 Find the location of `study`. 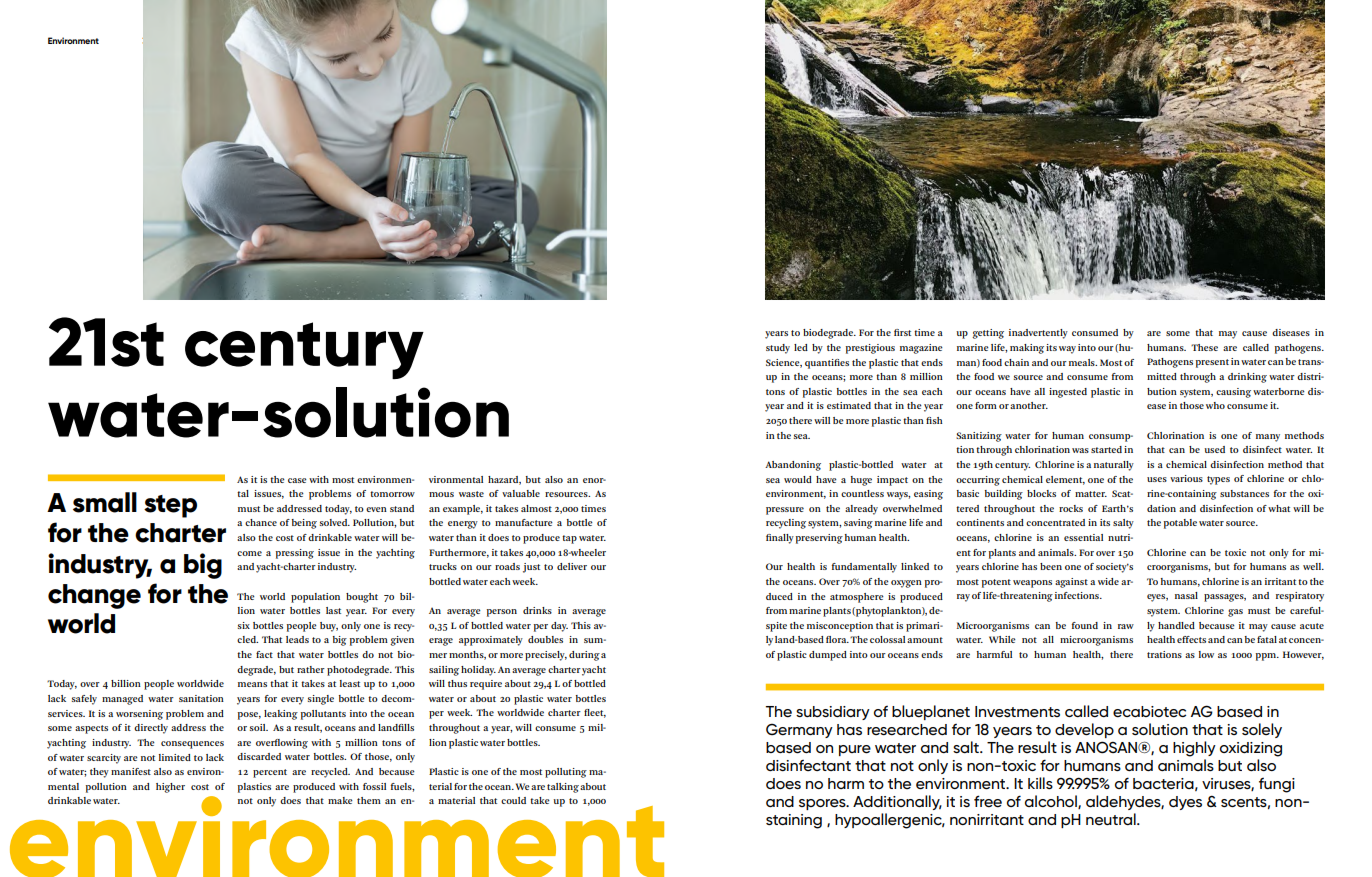

study is located at coordinates (778, 349).
